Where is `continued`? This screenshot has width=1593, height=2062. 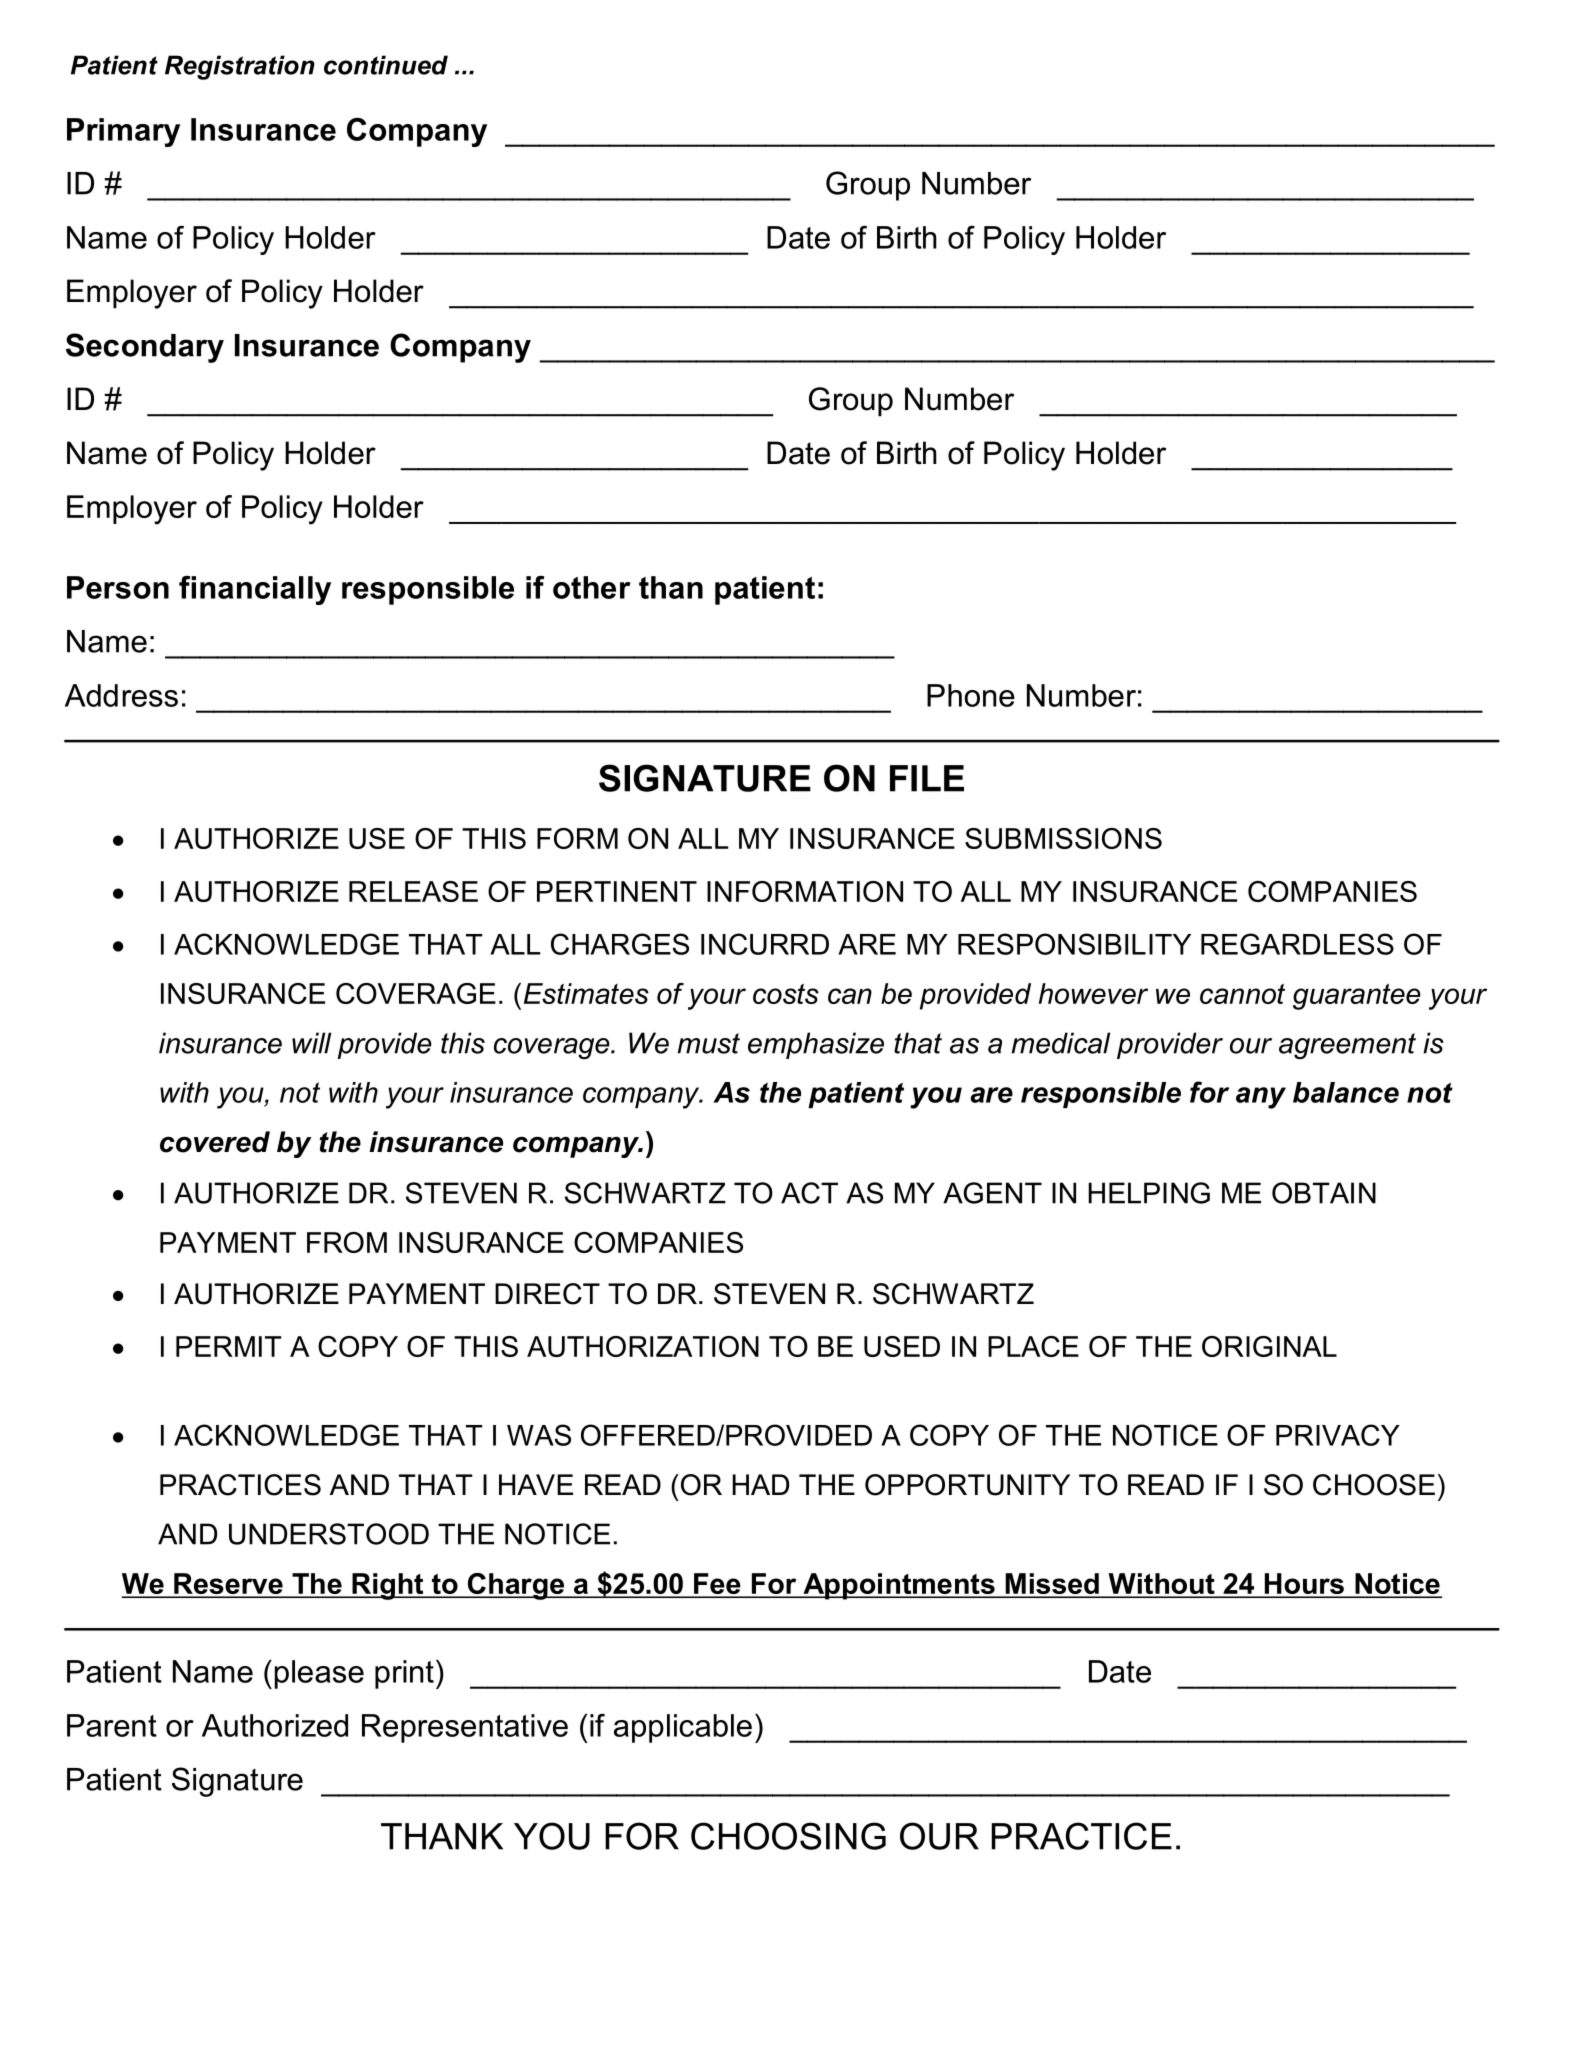 continued is located at coordinates (386, 65).
